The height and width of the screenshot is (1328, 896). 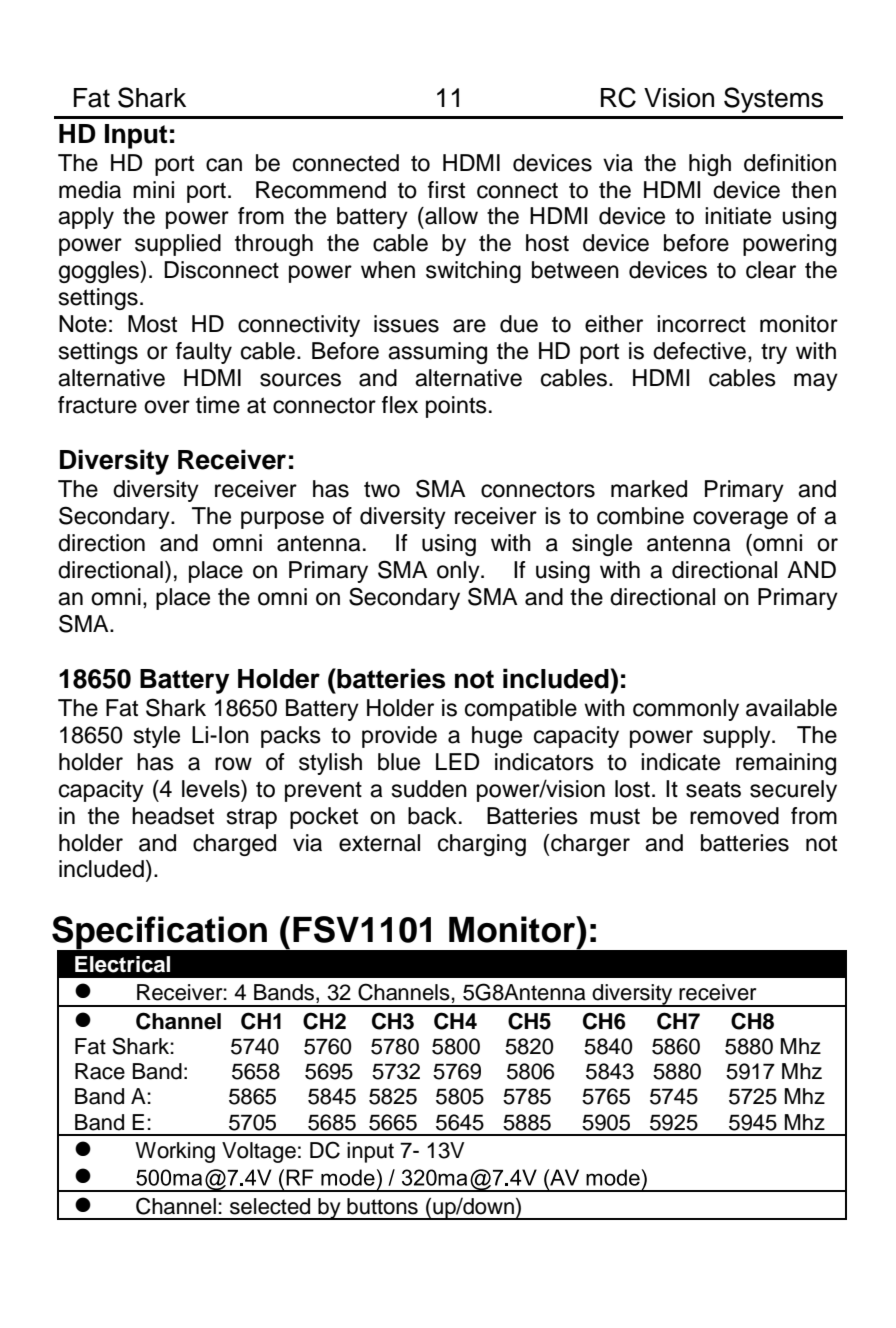 What do you see at coordinates (446, 190) in the screenshot?
I see `first` at bounding box center [446, 190].
